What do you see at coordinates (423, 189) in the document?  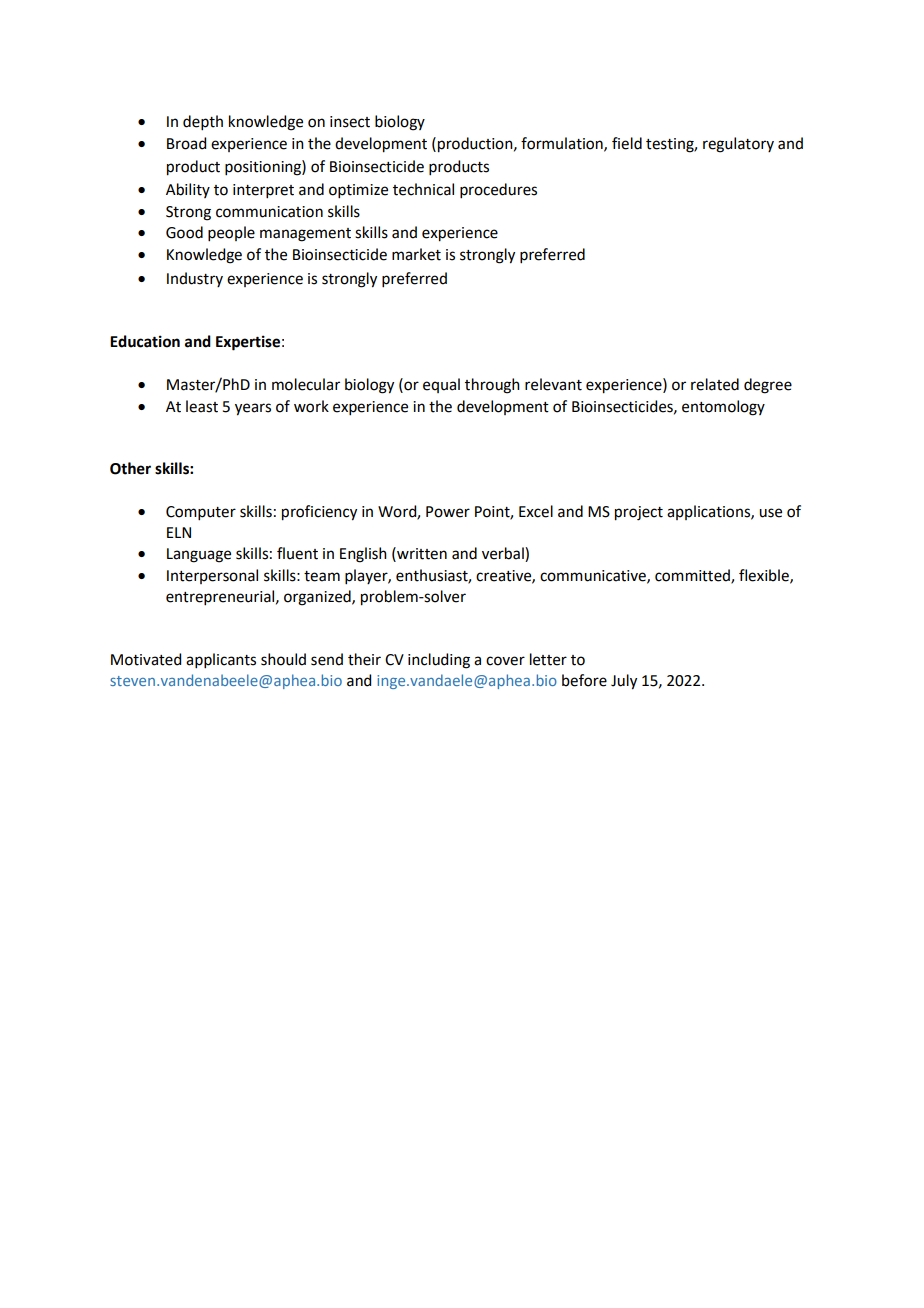 I see `technical` at bounding box center [423, 189].
